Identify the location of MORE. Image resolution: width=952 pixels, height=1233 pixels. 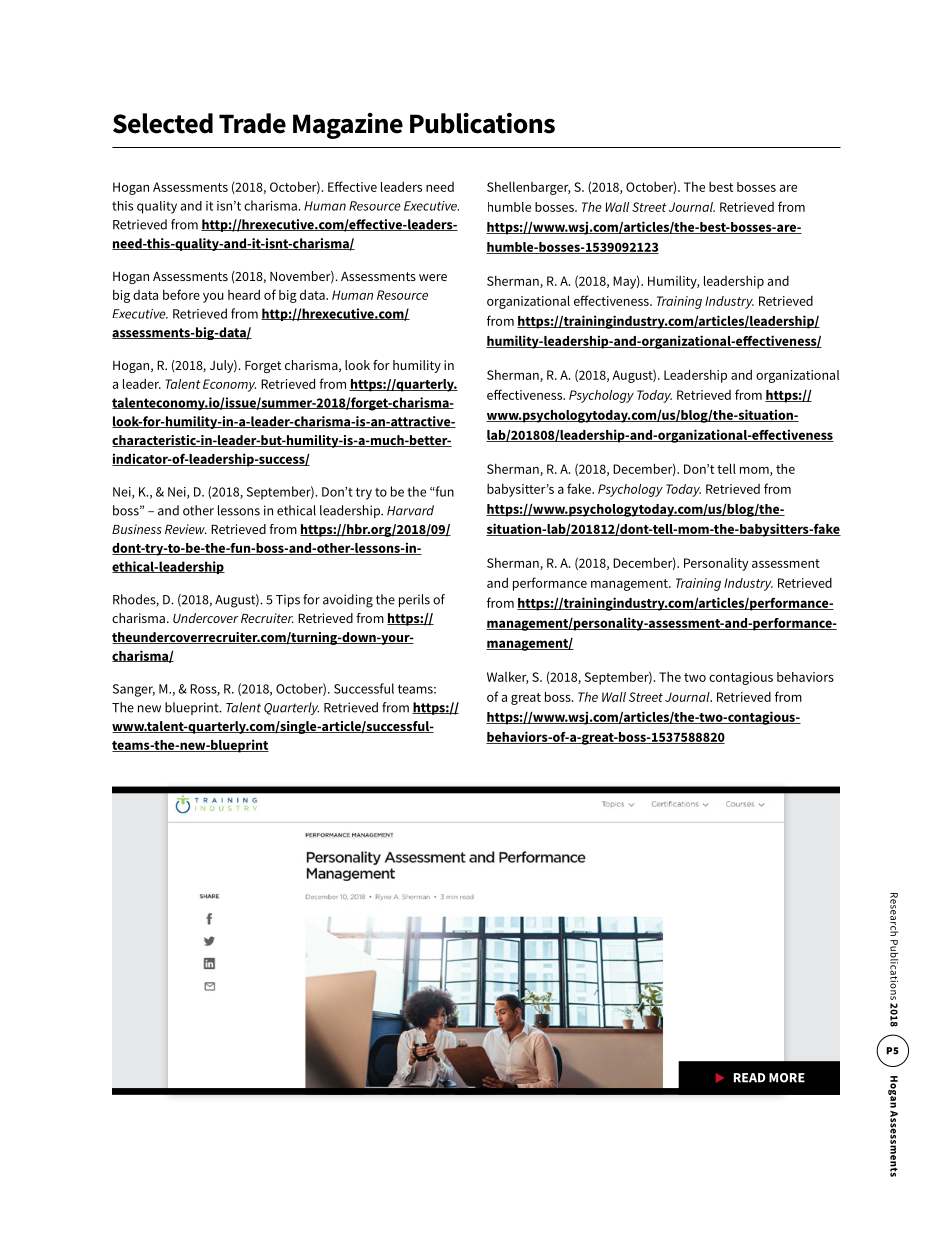
(787, 1078).
